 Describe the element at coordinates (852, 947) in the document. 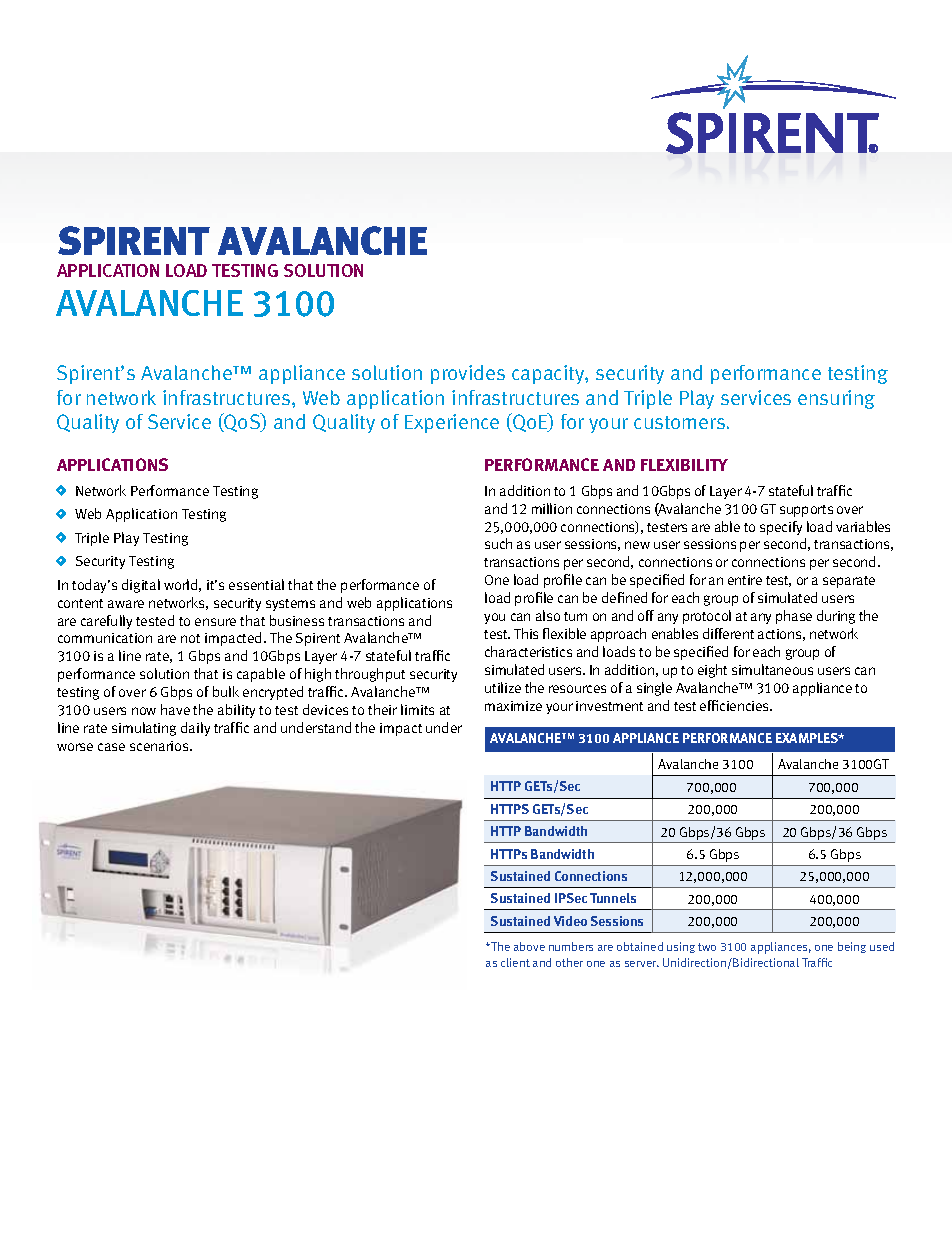

I see `being` at that location.
